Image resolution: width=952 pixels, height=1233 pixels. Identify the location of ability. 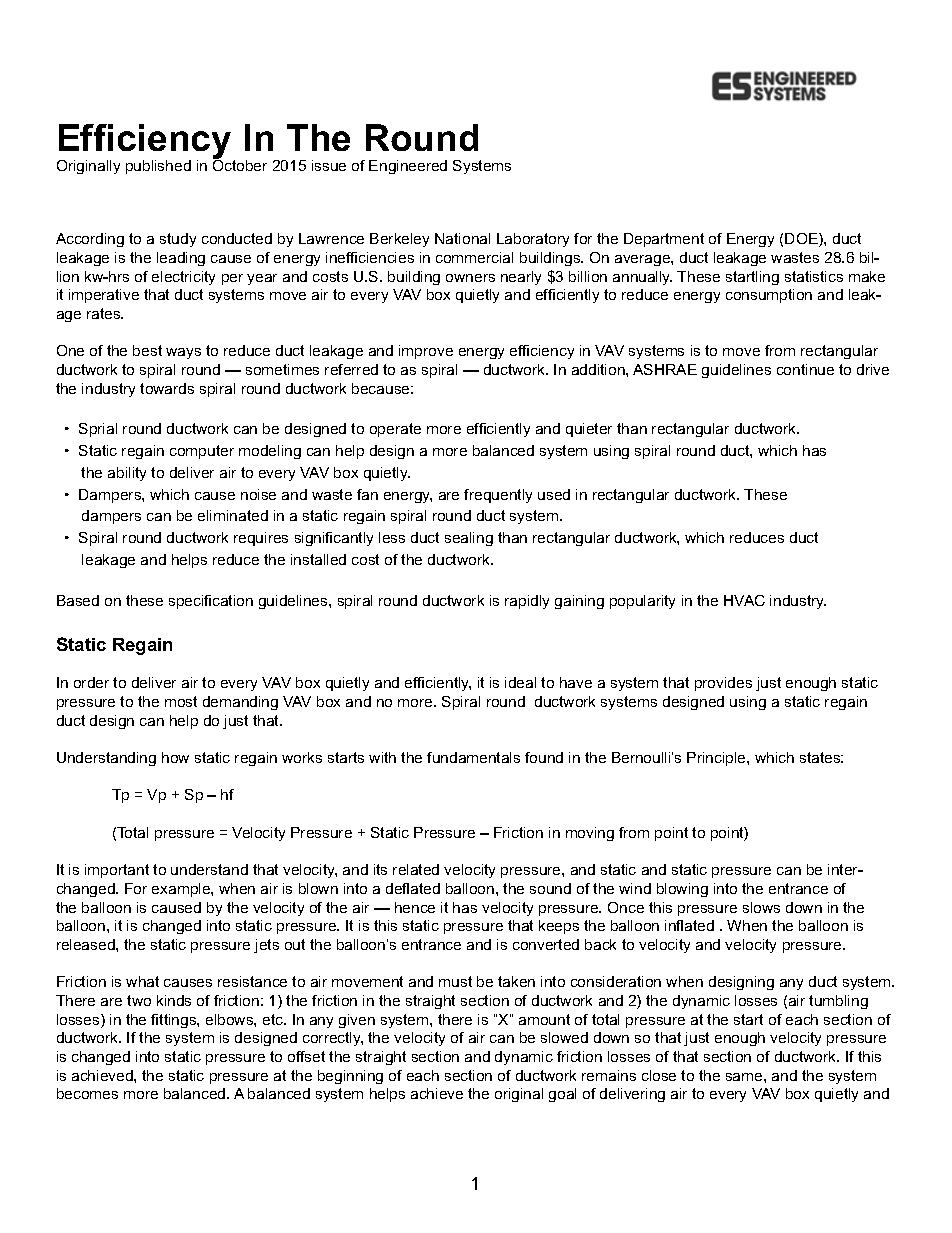
(127, 474).
